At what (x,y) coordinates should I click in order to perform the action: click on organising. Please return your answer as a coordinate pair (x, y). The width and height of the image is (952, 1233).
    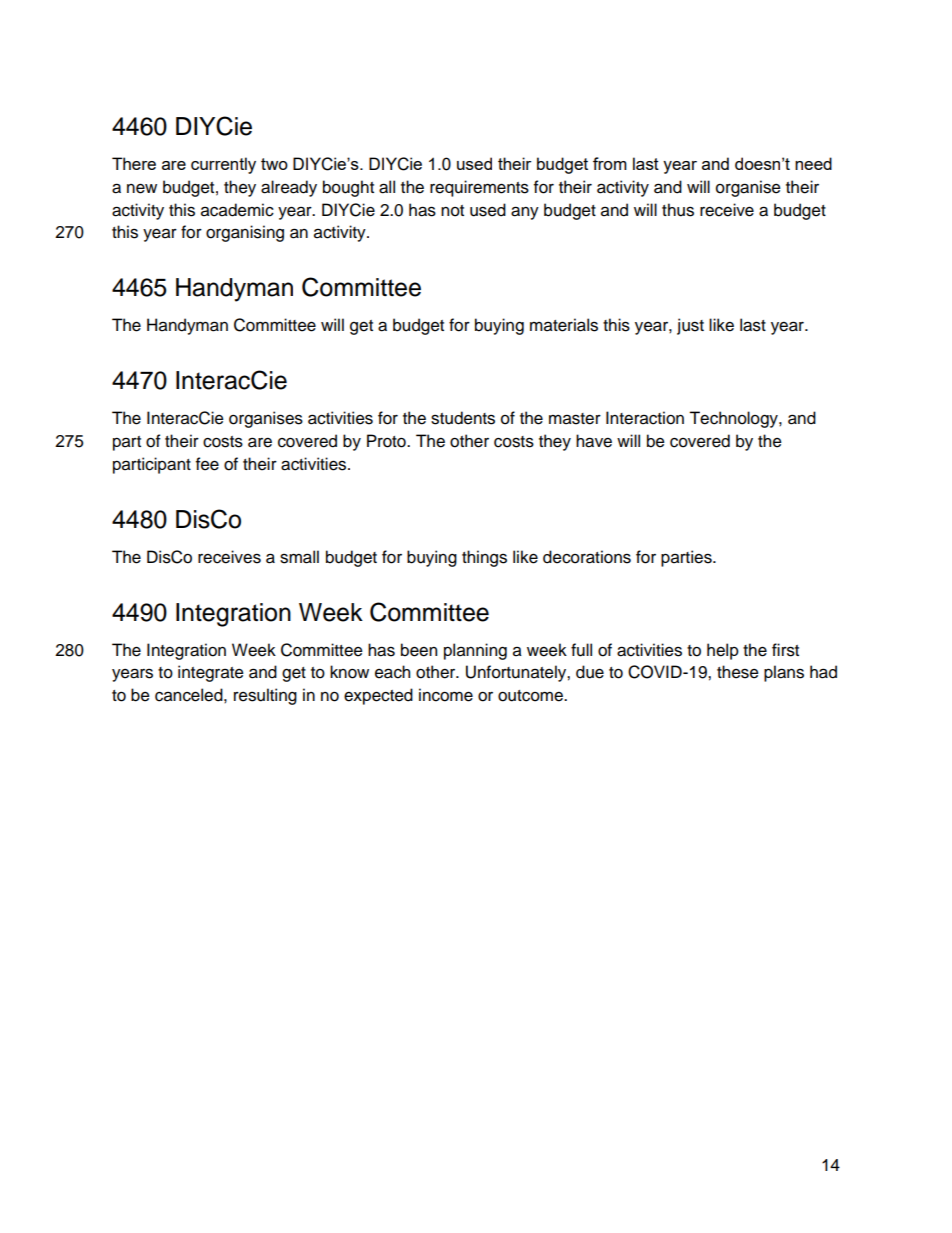
    Looking at the image, I should click on (245, 233).
